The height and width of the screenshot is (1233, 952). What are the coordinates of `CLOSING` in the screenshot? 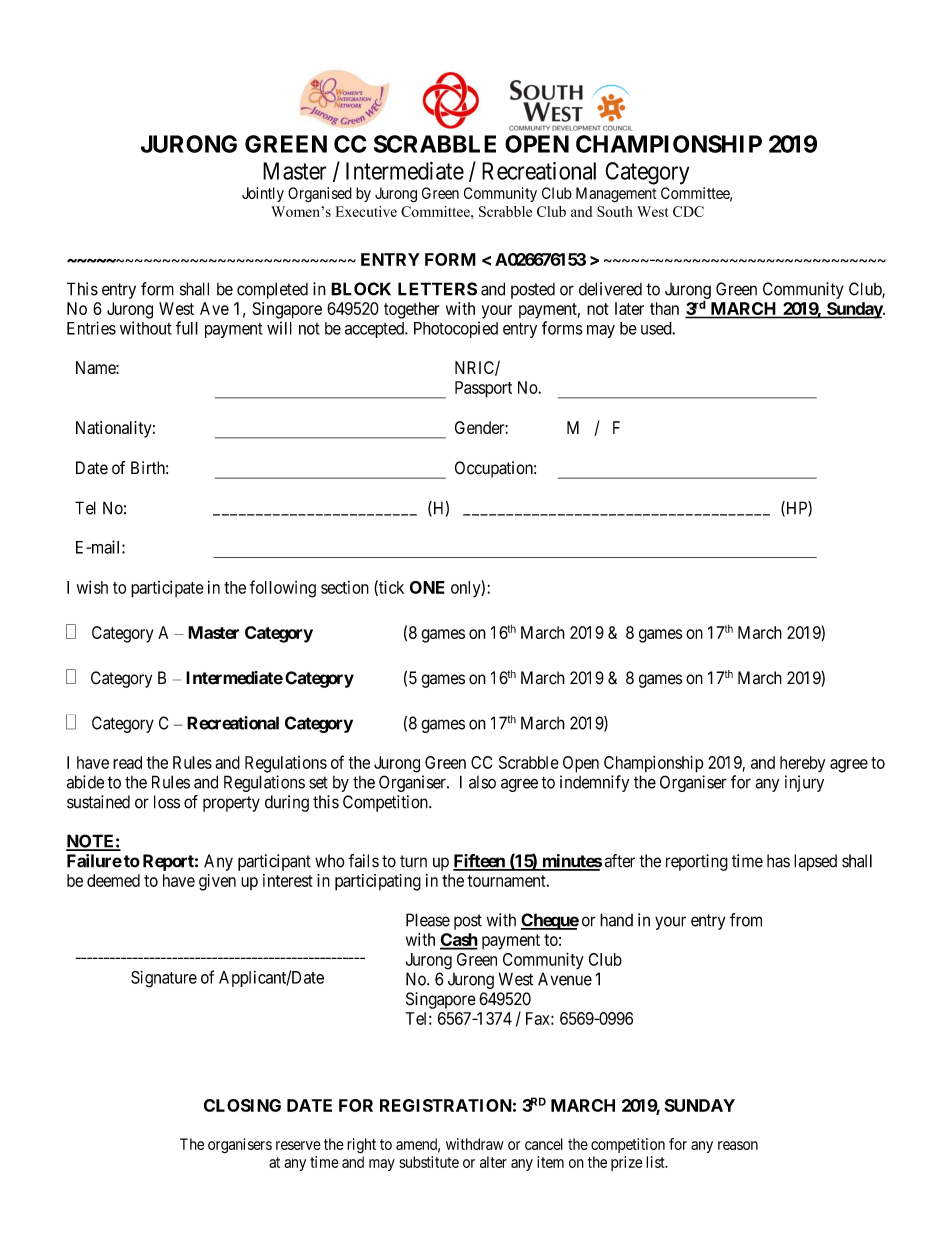 It's located at (242, 1105).
